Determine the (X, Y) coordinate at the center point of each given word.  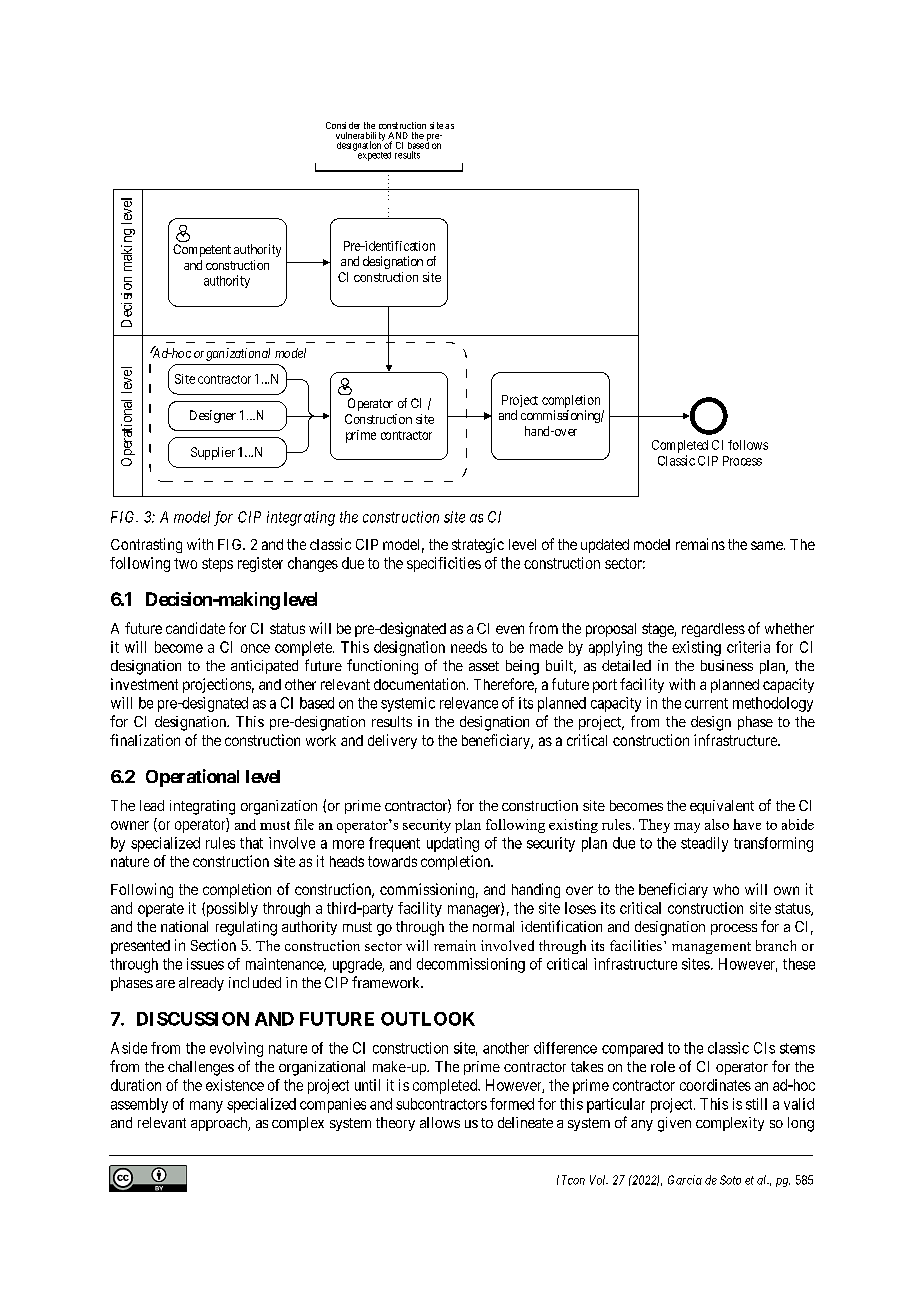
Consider (343, 125)
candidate (195, 628)
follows (748, 445)
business (727, 665)
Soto (730, 1180)
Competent (202, 250)
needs (469, 647)
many (206, 1107)
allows (440, 1122)
